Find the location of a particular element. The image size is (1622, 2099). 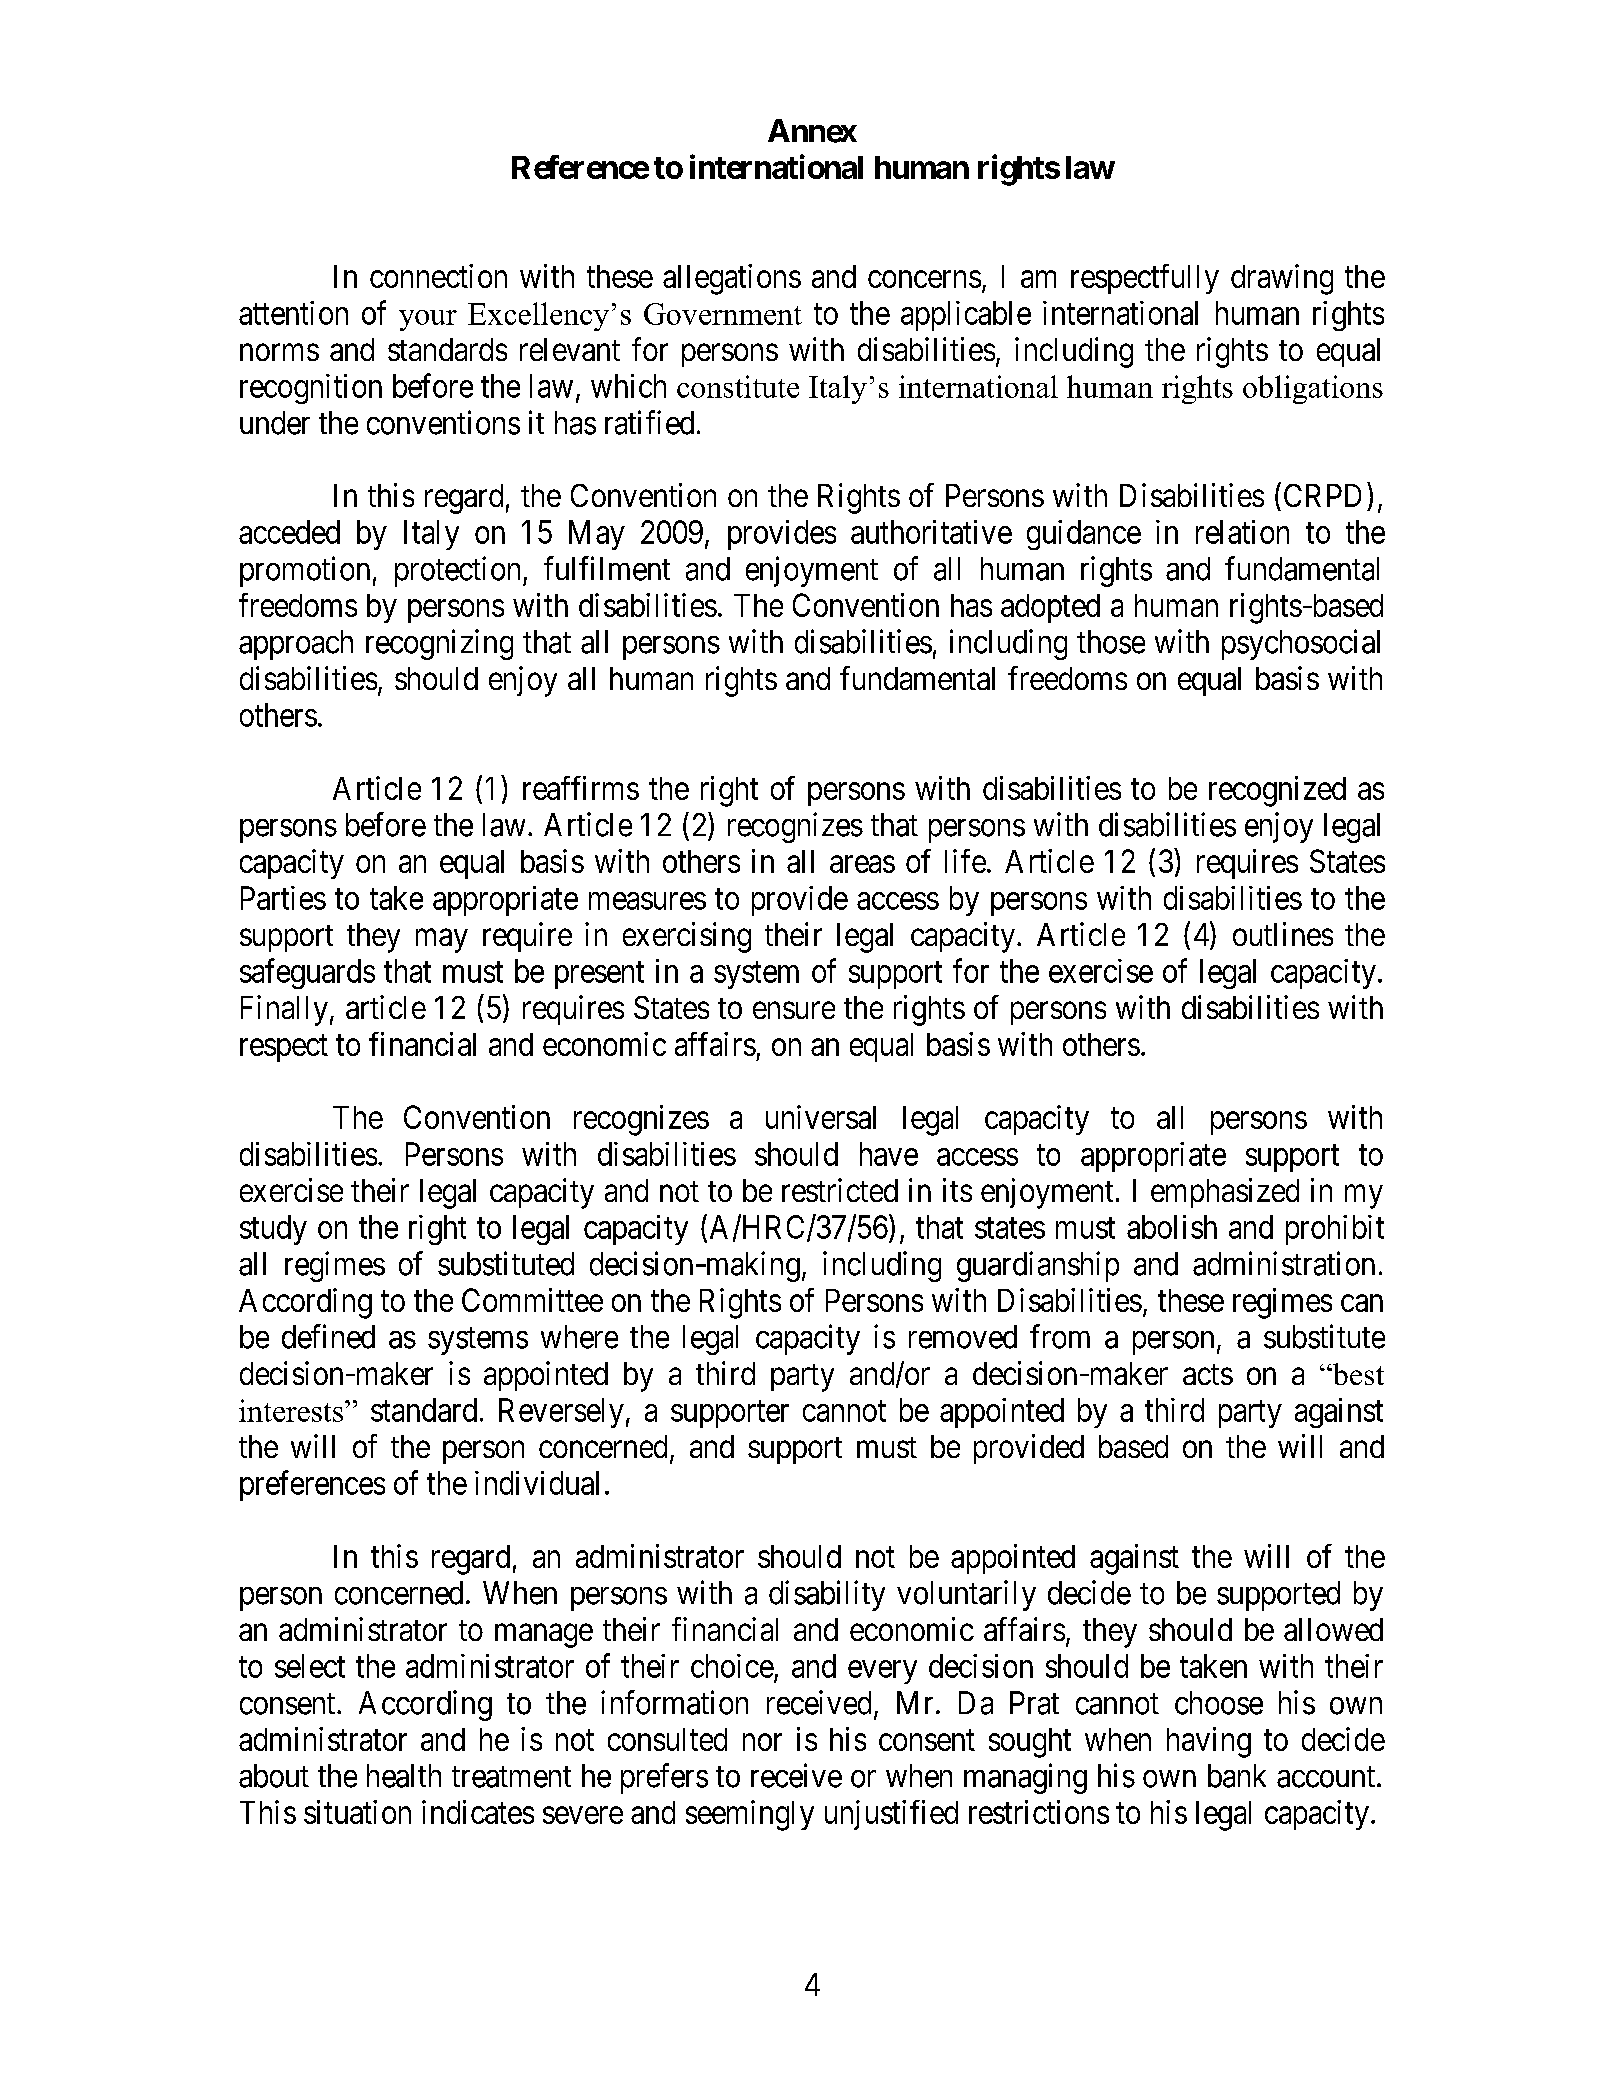

drawing is located at coordinates (1282, 279).
